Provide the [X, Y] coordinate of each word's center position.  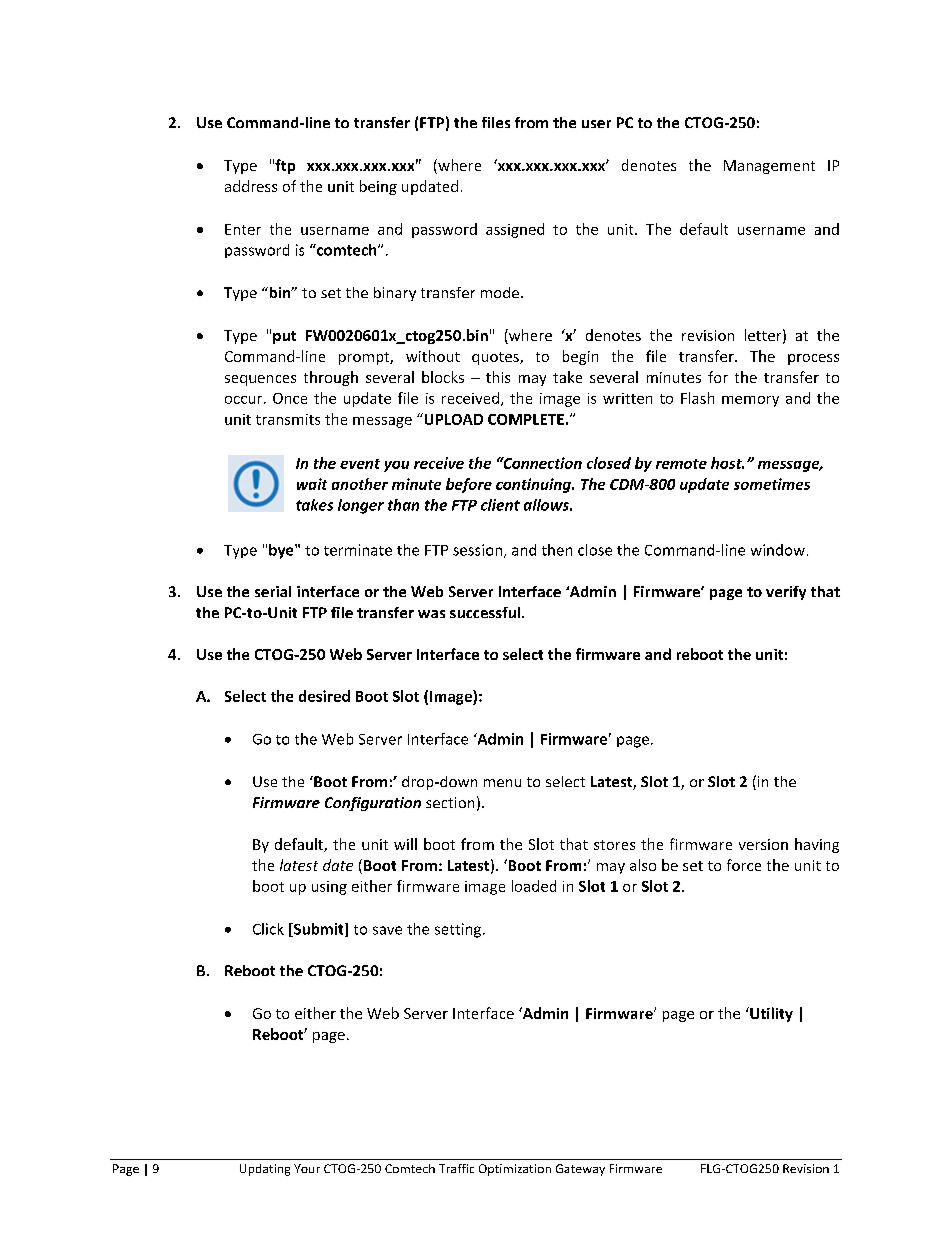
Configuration [373, 804]
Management [769, 167]
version [763, 844]
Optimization [515, 1170]
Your [307, 1168]
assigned [515, 230]
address [251, 186]
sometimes [772, 484]
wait [312, 484]
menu [502, 783]
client [500, 505]
